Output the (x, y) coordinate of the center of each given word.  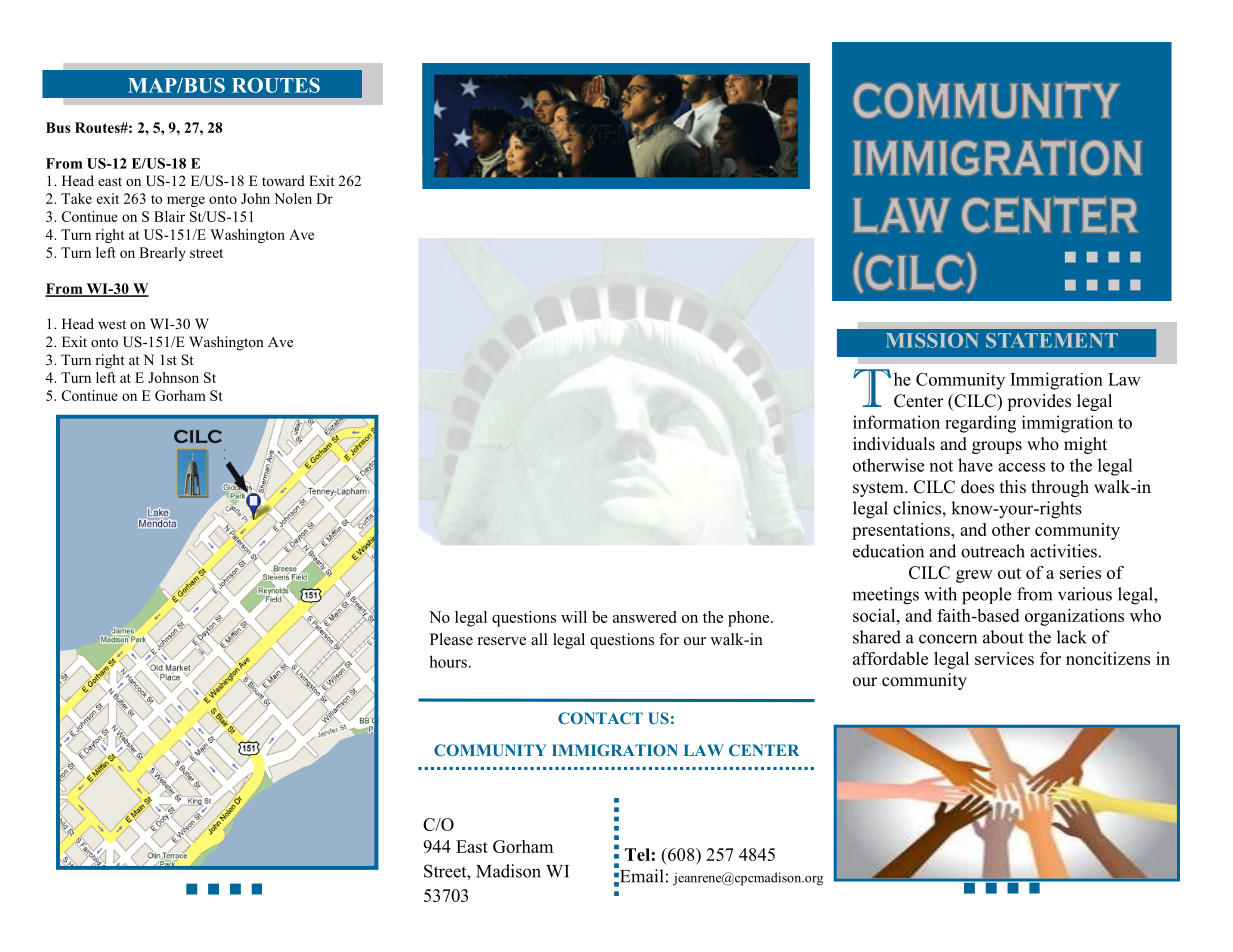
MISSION (932, 340)
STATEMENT (1052, 340)
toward (283, 180)
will (574, 617)
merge (186, 201)
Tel (637, 854)
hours (448, 661)
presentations (902, 531)
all (539, 639)
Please (451, 639)
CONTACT (600, 718)
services (1004, 658)
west (112, 324)
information (896, 422)
